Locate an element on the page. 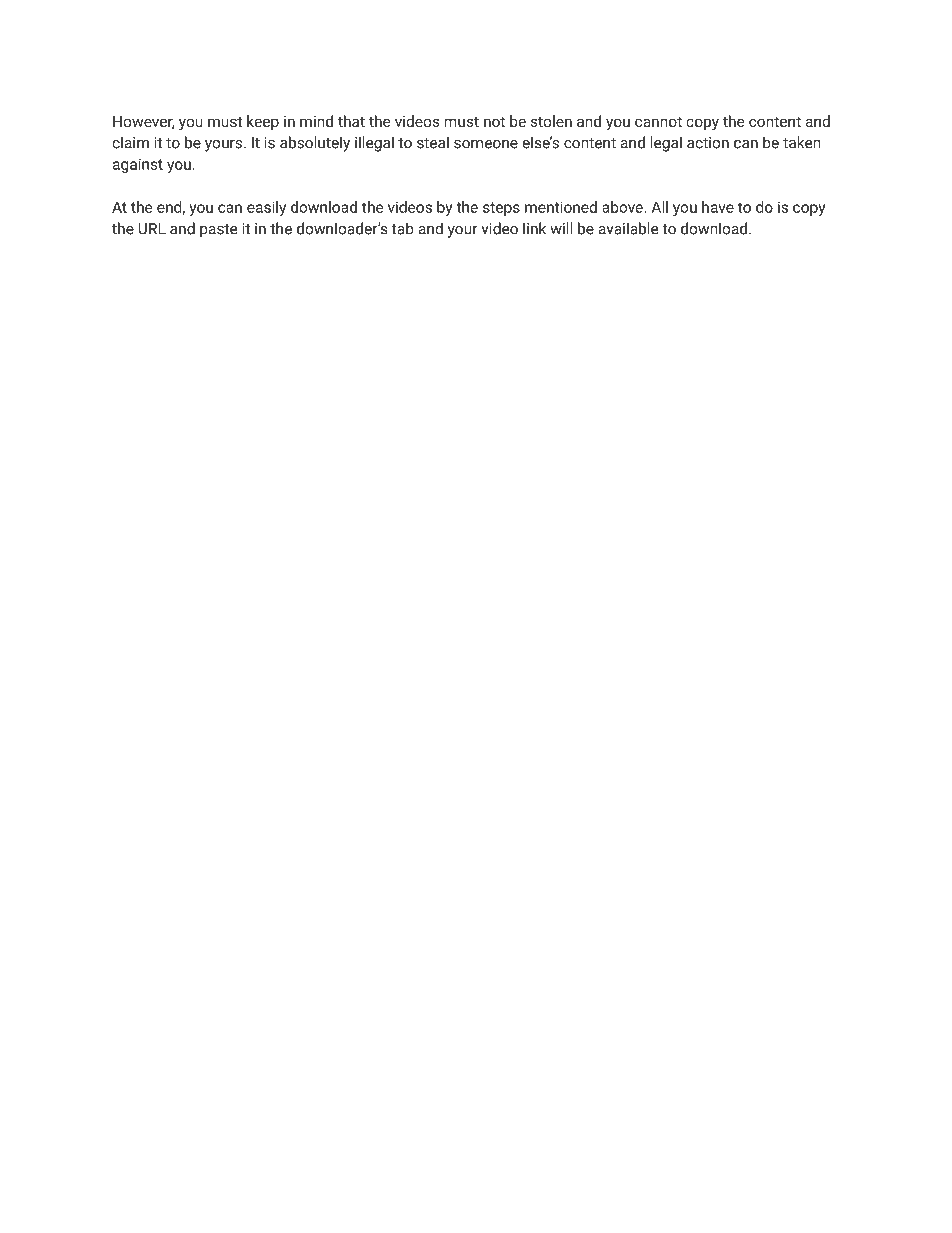 The image size is (952, 1233). easily is located at coordinates (266, 208).
